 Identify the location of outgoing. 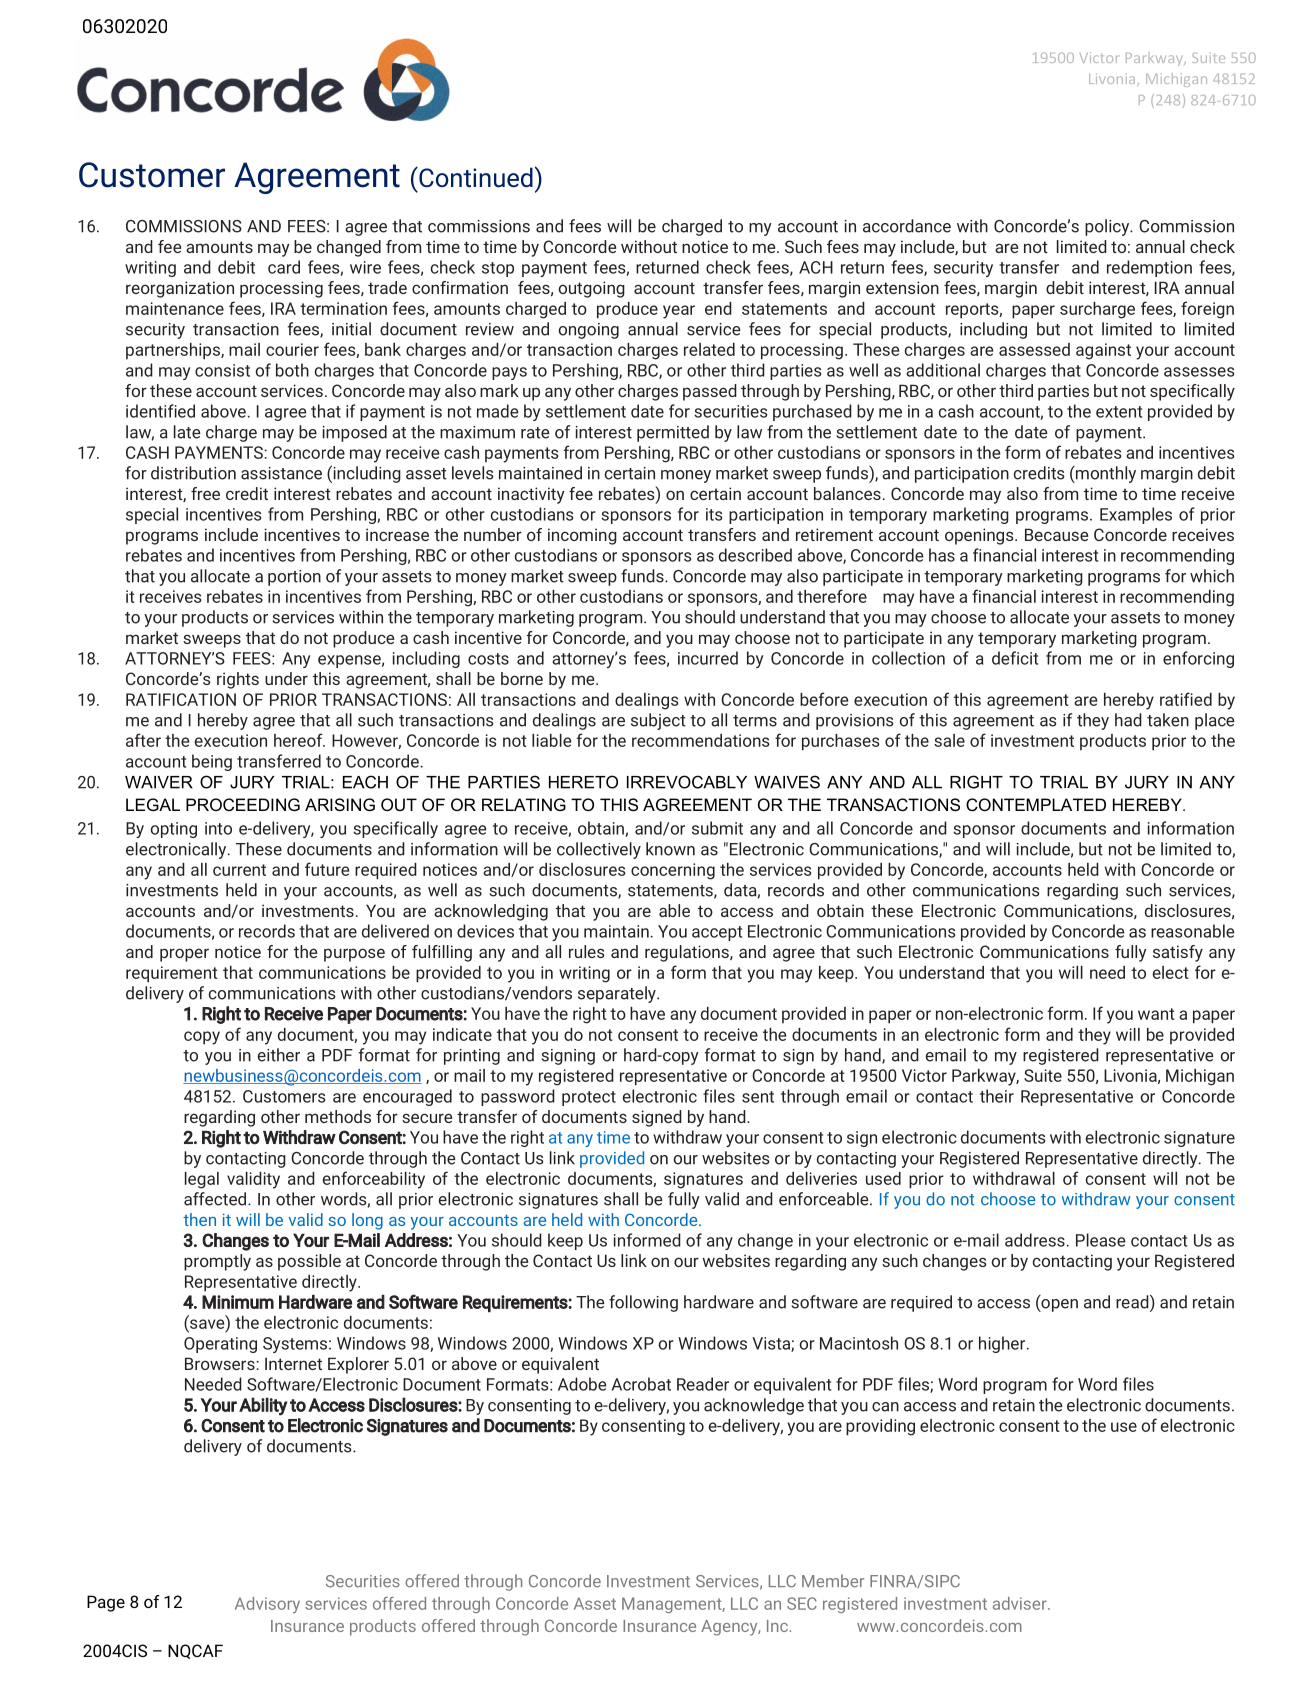
(591, 289).
